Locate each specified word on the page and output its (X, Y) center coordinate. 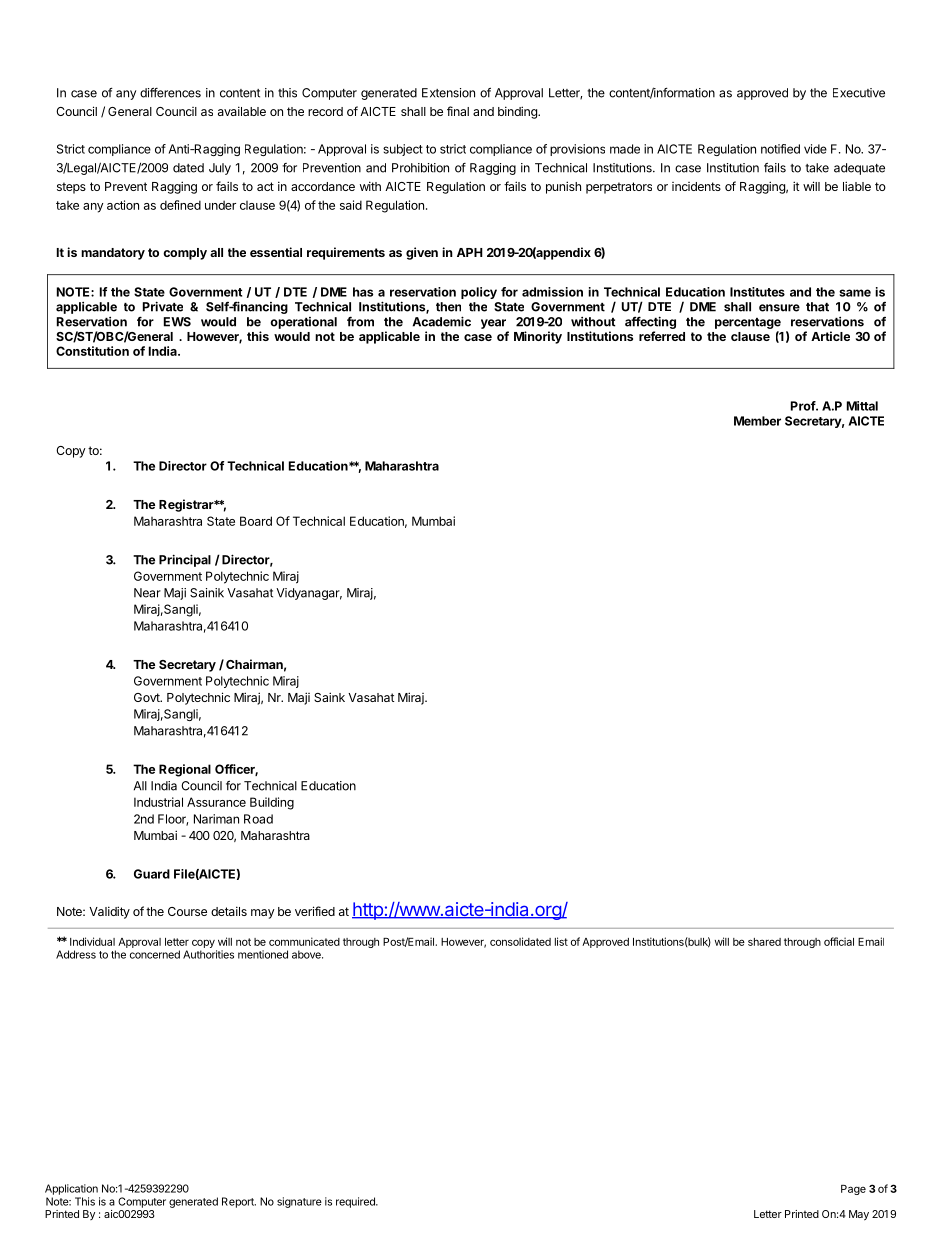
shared (764, 942)
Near (147, 593)
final (458, 111)
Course (187, 911)
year (493, 324)
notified (780, 149)
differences (170, 93)
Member (757, 421)
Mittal (862, 406)
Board (256, 521)
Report (239, 1202)
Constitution (92, 351)
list (561, 941)
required (356, 1202)
